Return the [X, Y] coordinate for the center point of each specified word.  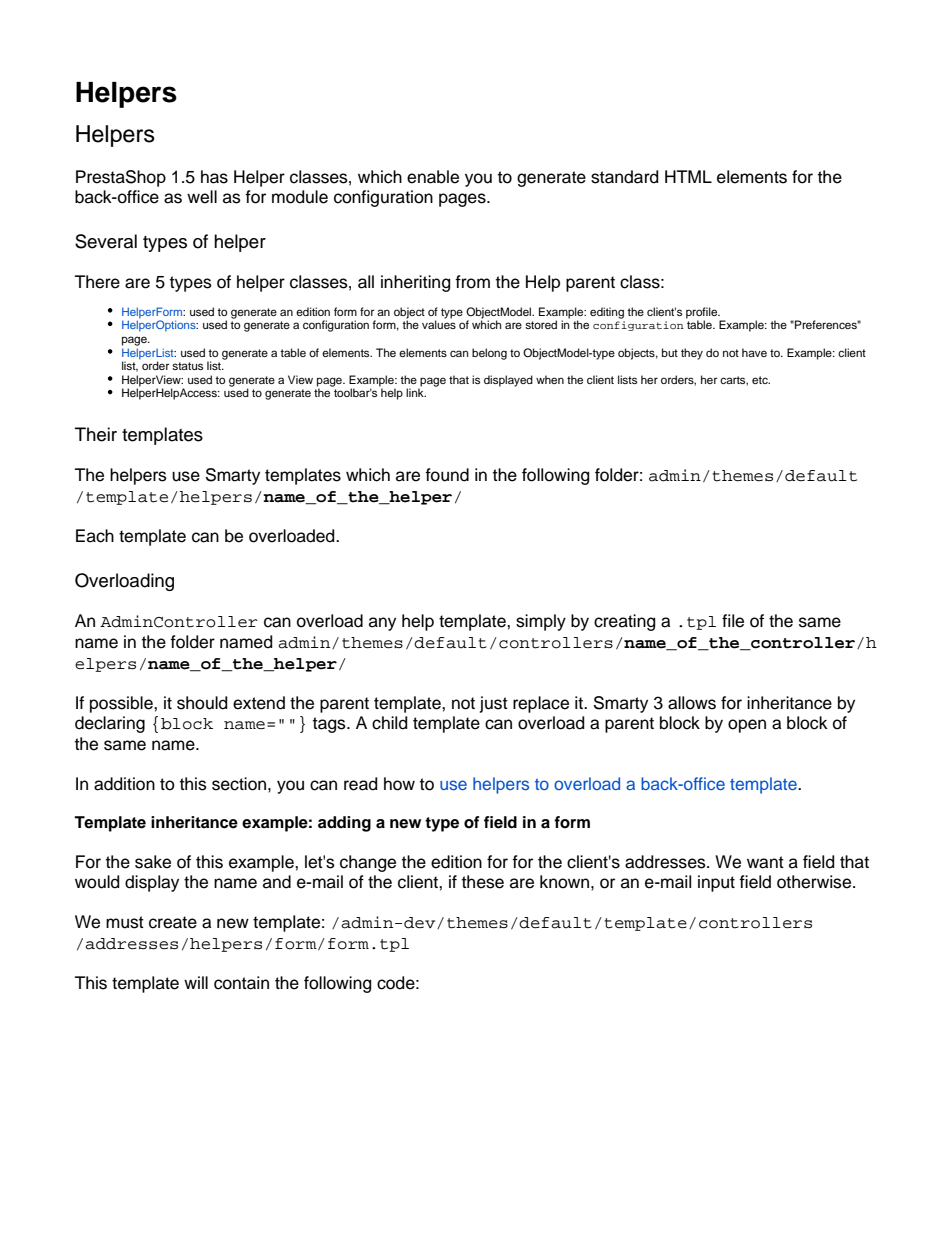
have [754, 352]
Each [95, 536]
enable [433, 177]
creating [624, 622]
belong [489, 354]
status [187, 366]
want [765, 862]
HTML [688, 176]
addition [124, 784]
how [399, 784]
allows [692, 703]
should [202, 703]
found [447, 475]
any [382, 624]
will [196, 982]
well [202, 197]
